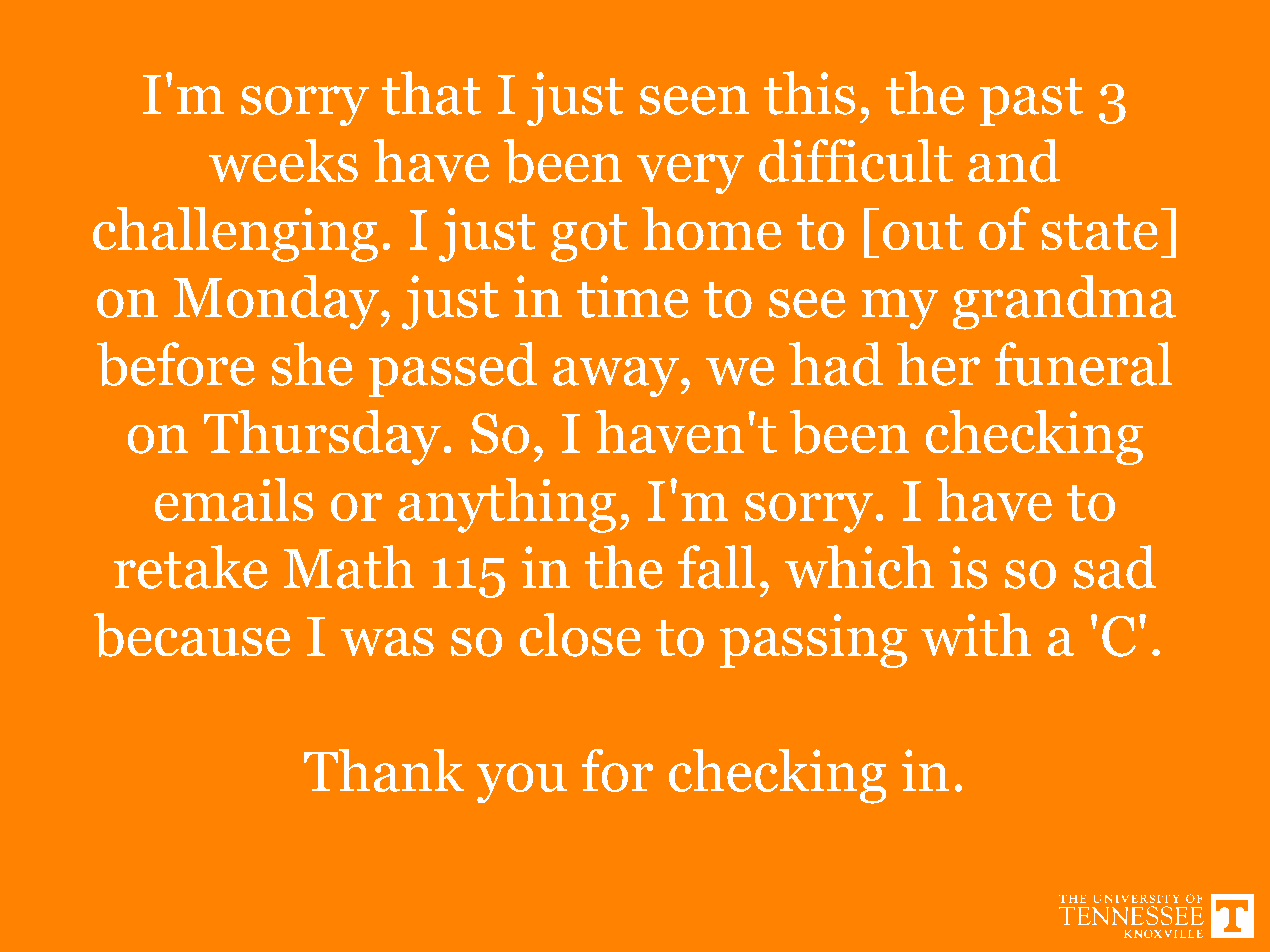 The image size is (1270, 952). Describe the element at coordinates (1064, 302) in the image. I see `grandma` at that location.
